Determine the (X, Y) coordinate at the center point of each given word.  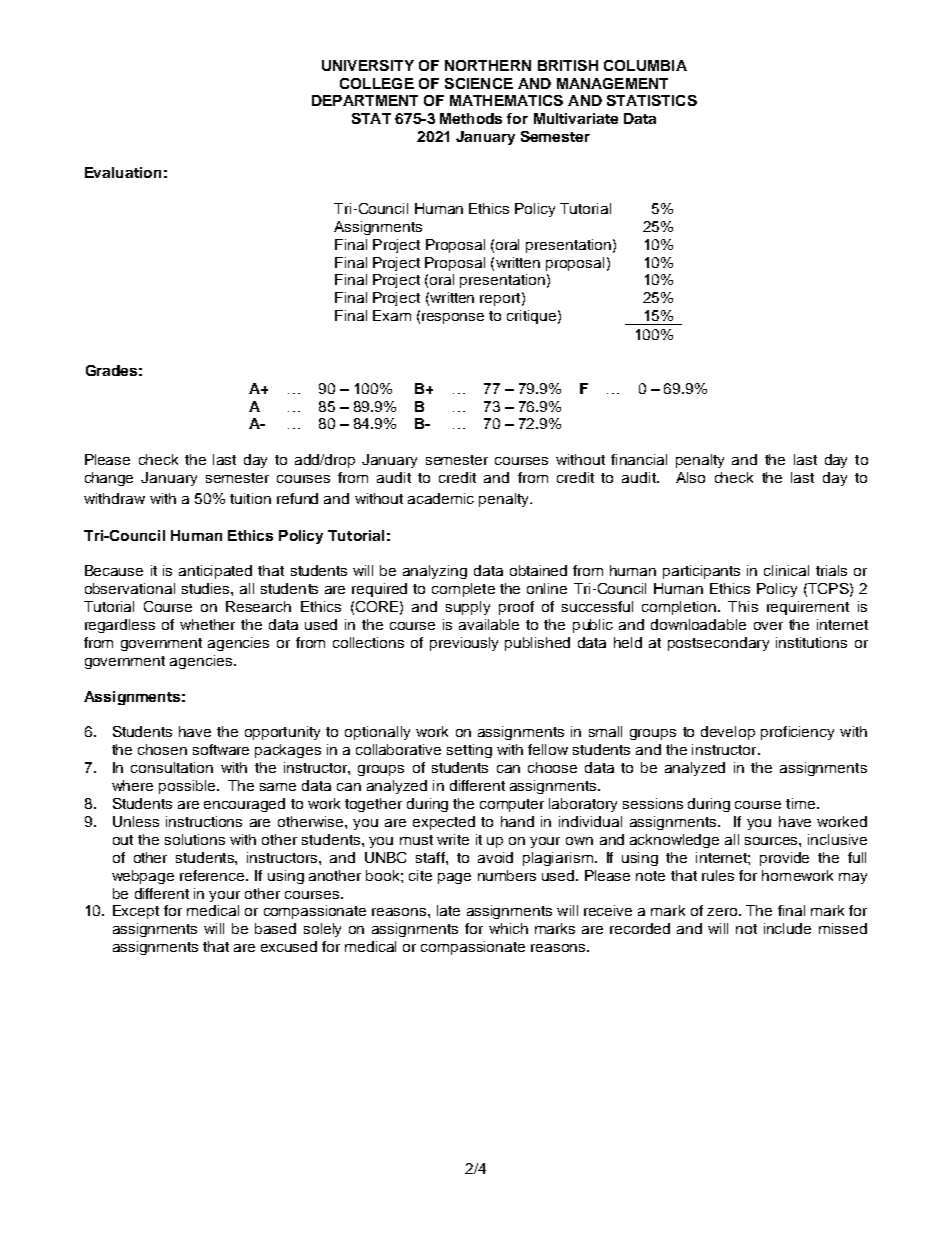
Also (690, 477)
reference (213, 875)
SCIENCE (479, 83)
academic (441, 498)
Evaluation (123, 172)
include (787, 928)
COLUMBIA (645, 65)
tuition (250, 498)
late (448, 910)
